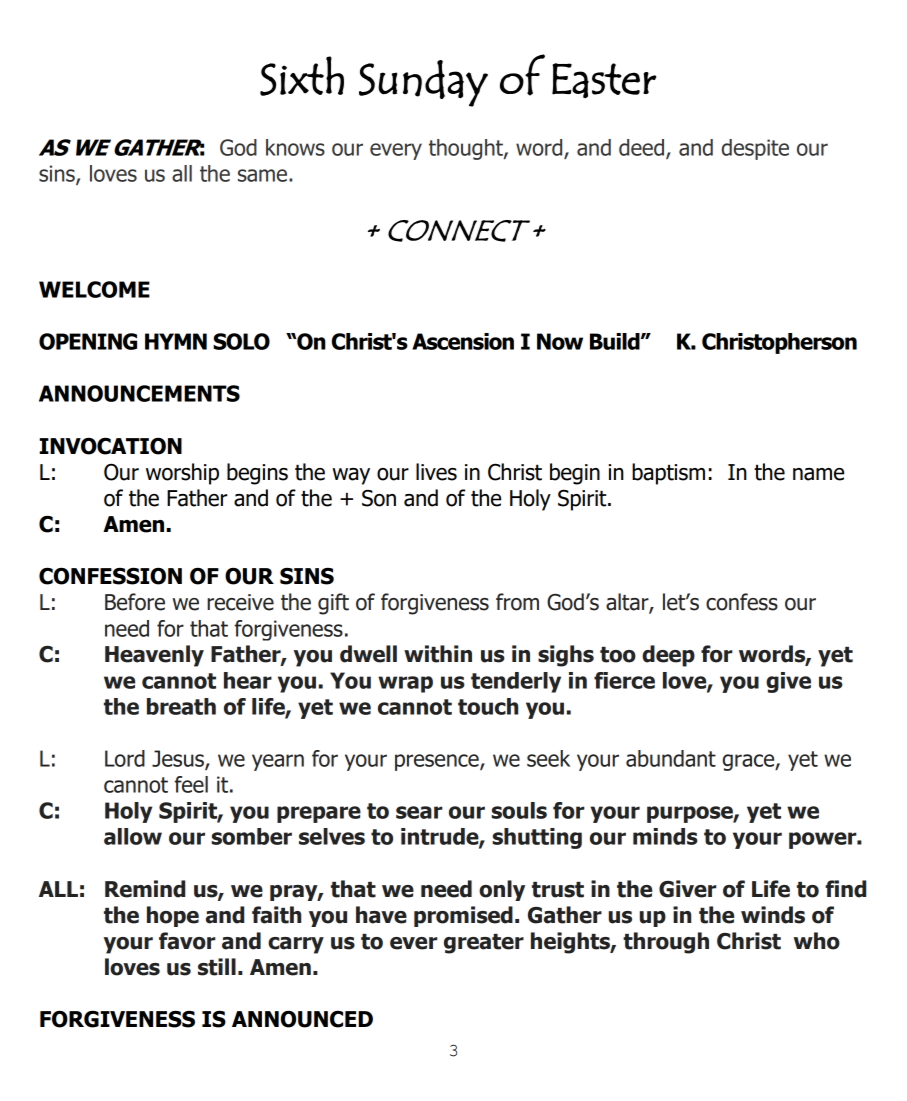 This document has height=1101, width=907. Describe the element at coordinates (302, 76) in the document. I see `Sixth` at that location.
